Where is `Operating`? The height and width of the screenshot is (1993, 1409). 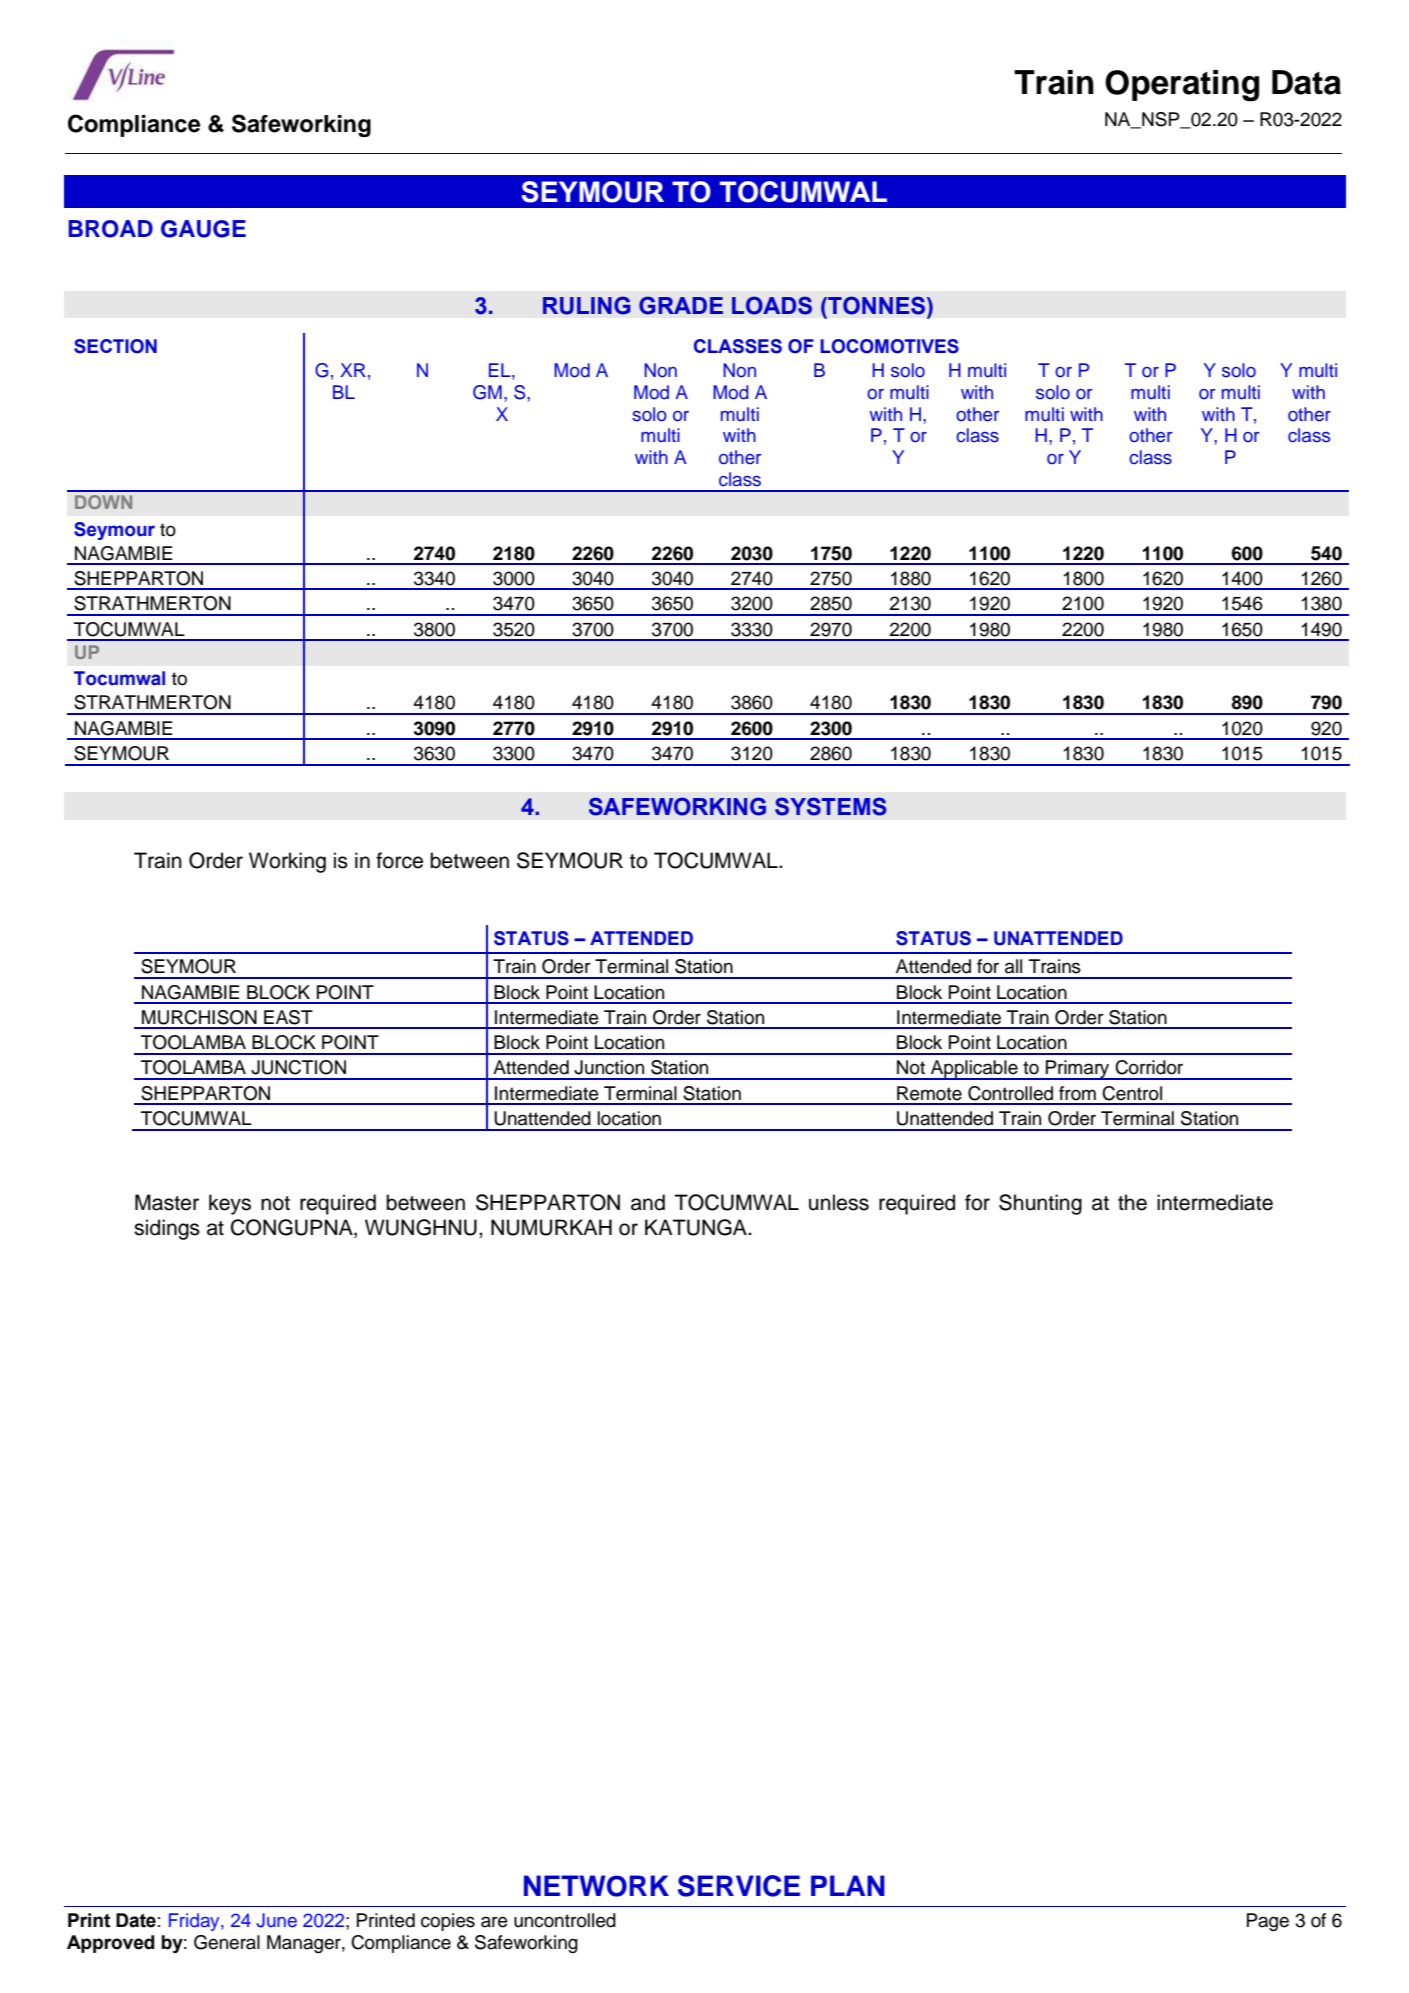
Operating is located at coordinates (1182, 86).
